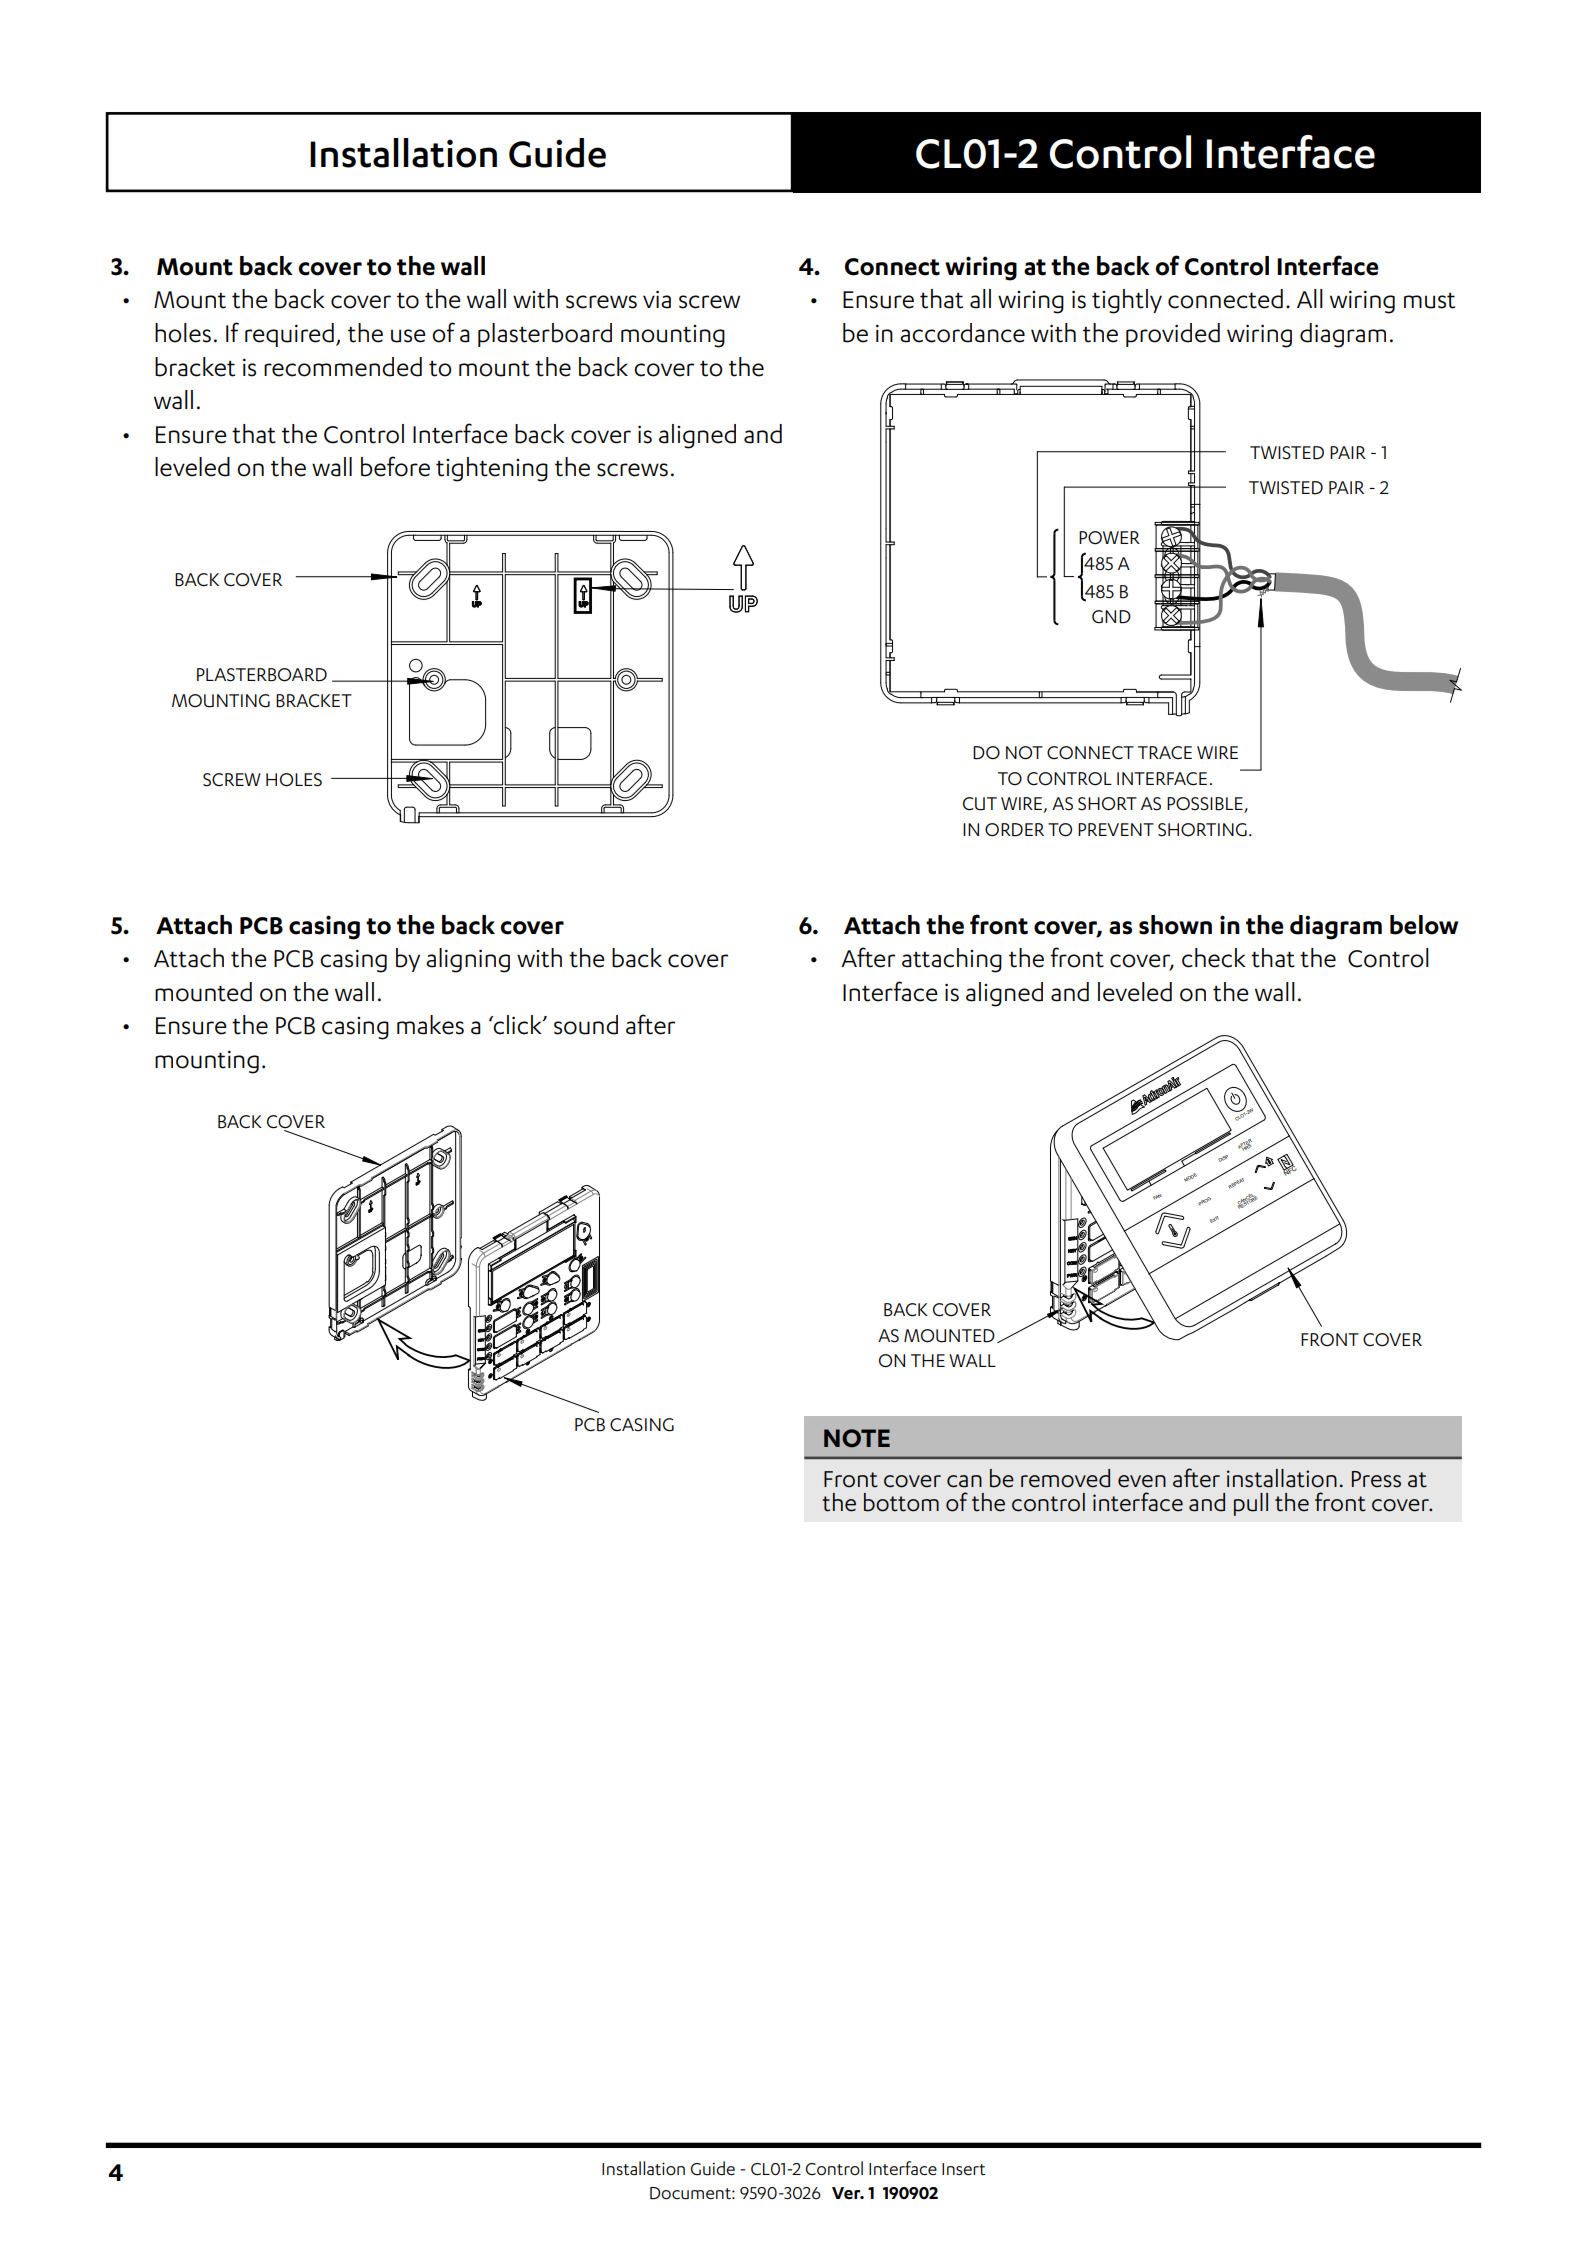  I want to click on pull, so click(1251, 1504).
